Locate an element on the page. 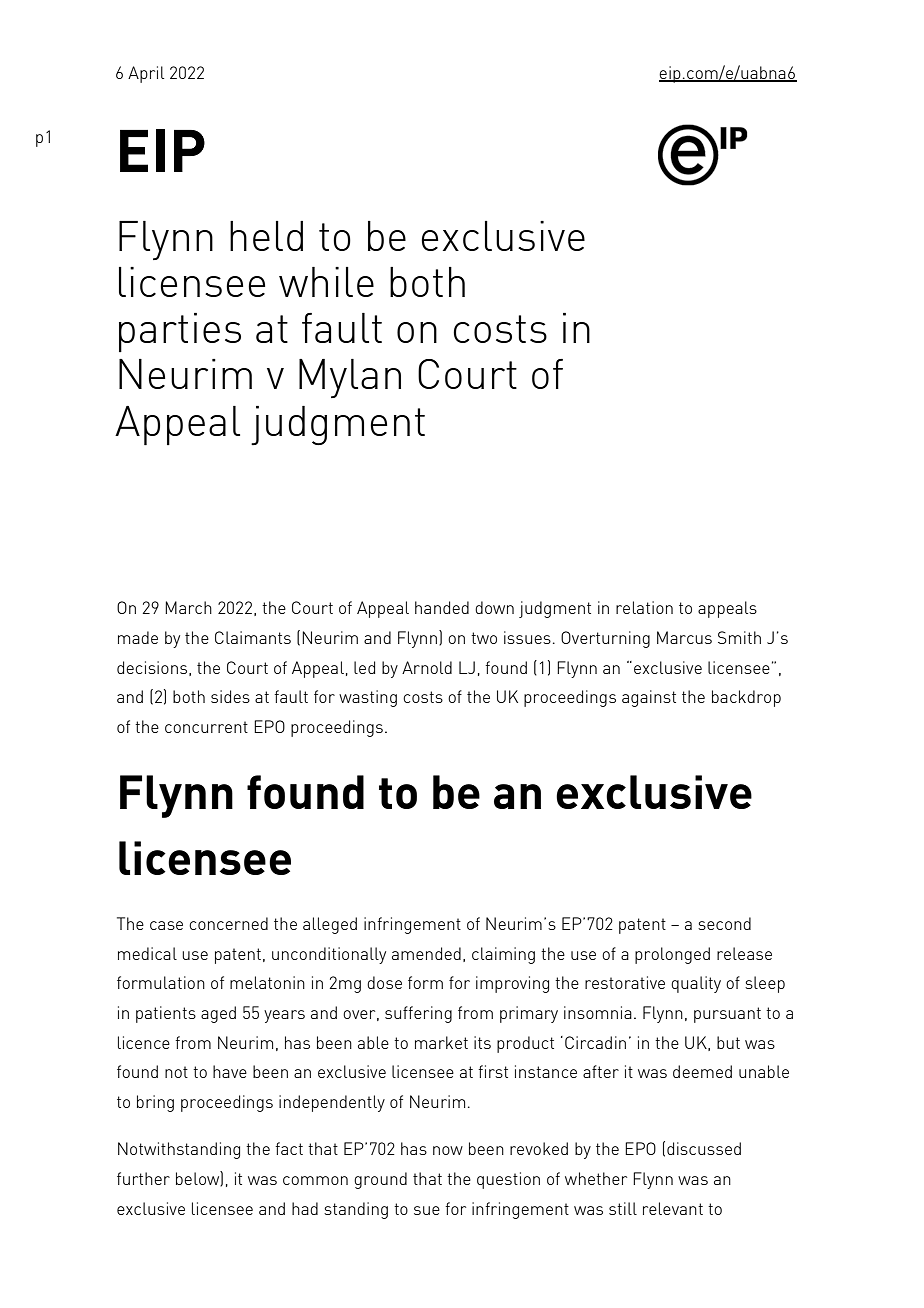 Image resolution: width=924 pixels, height=1308 pixels. two is located at coordinates (484, 638).
